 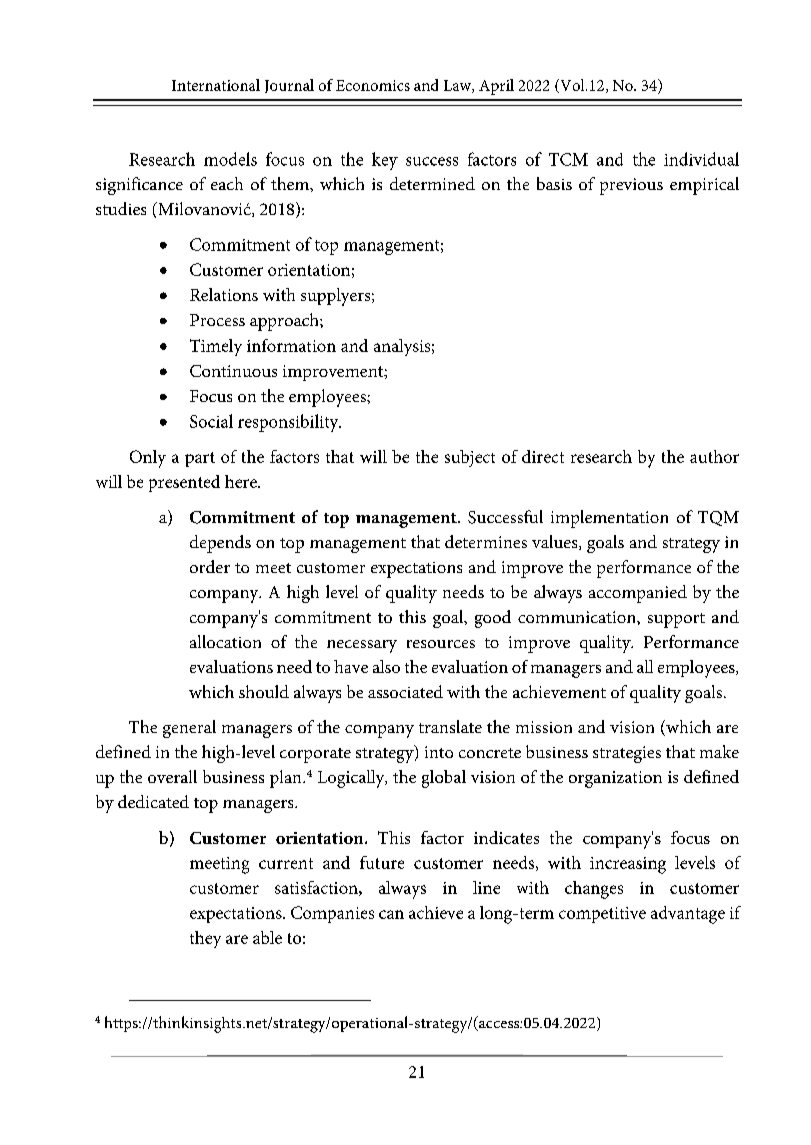 I want to click on Economics, so click(x=373, y=85).
